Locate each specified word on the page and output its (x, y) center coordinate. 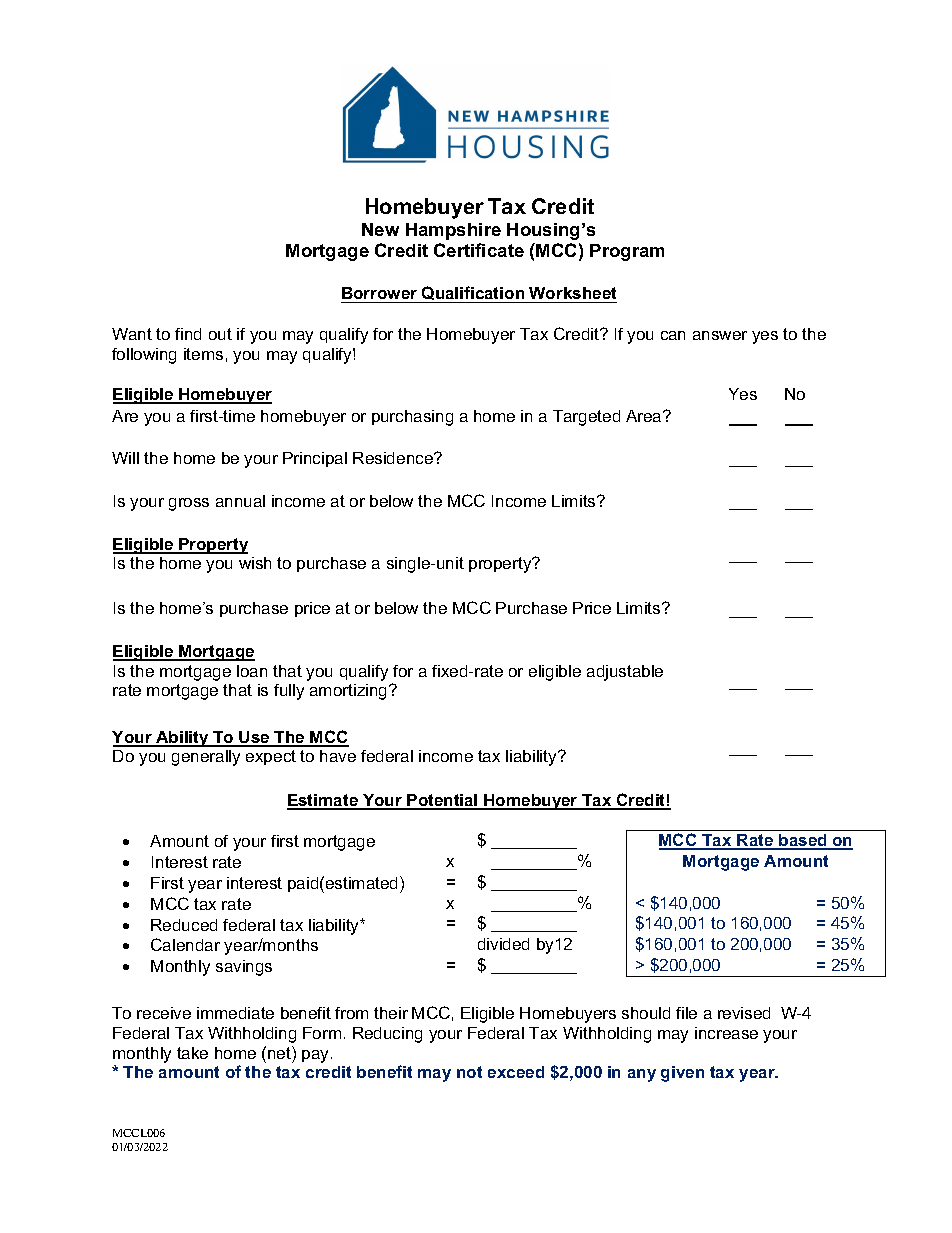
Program (627, 252)
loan (252, 671)
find (188, 334)
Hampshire (453, 231)
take (192, 1053)
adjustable (625, 673)
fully (289, 692)
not (469, 1072)
